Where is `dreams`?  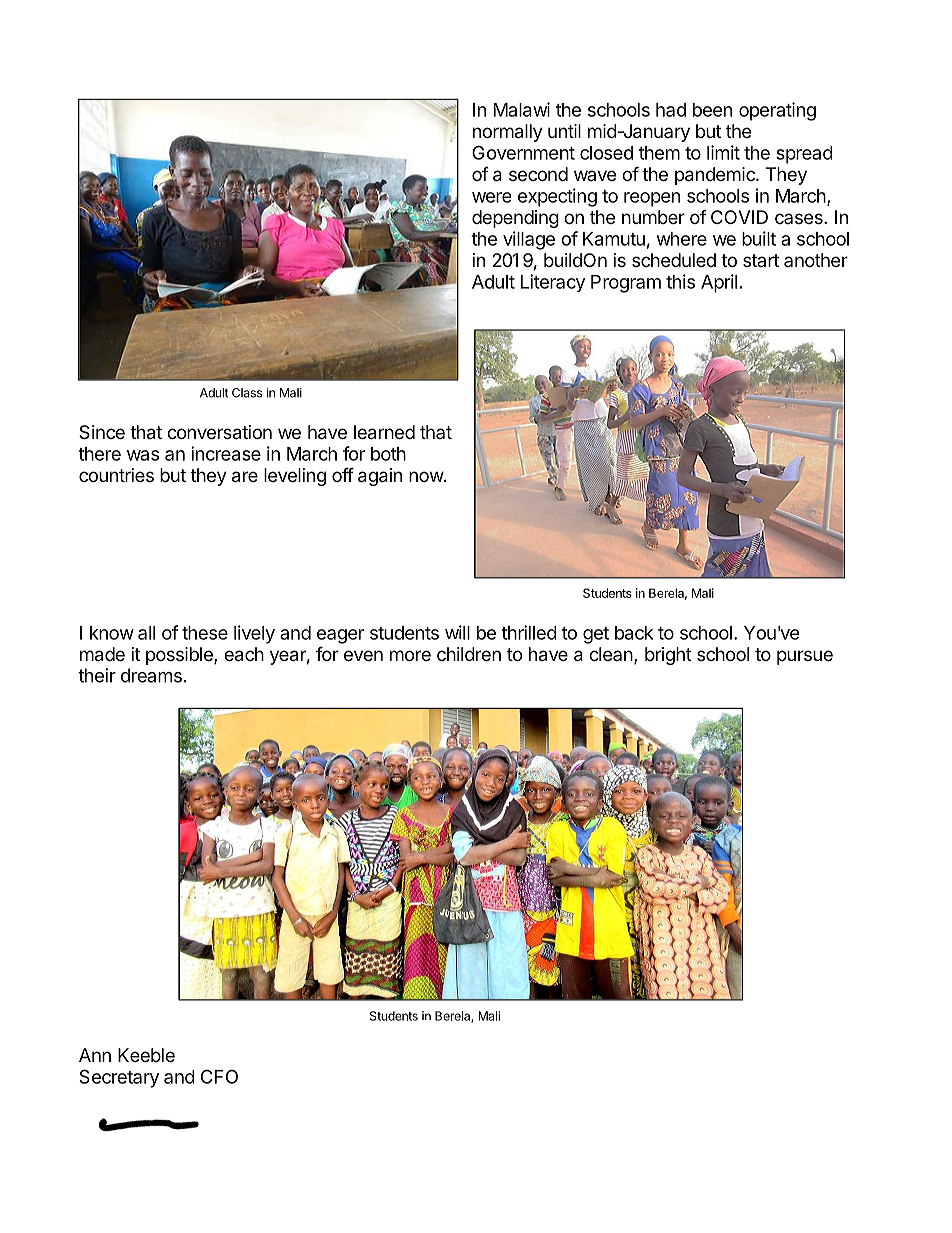 dreams is located at coordinates (151, 675).
